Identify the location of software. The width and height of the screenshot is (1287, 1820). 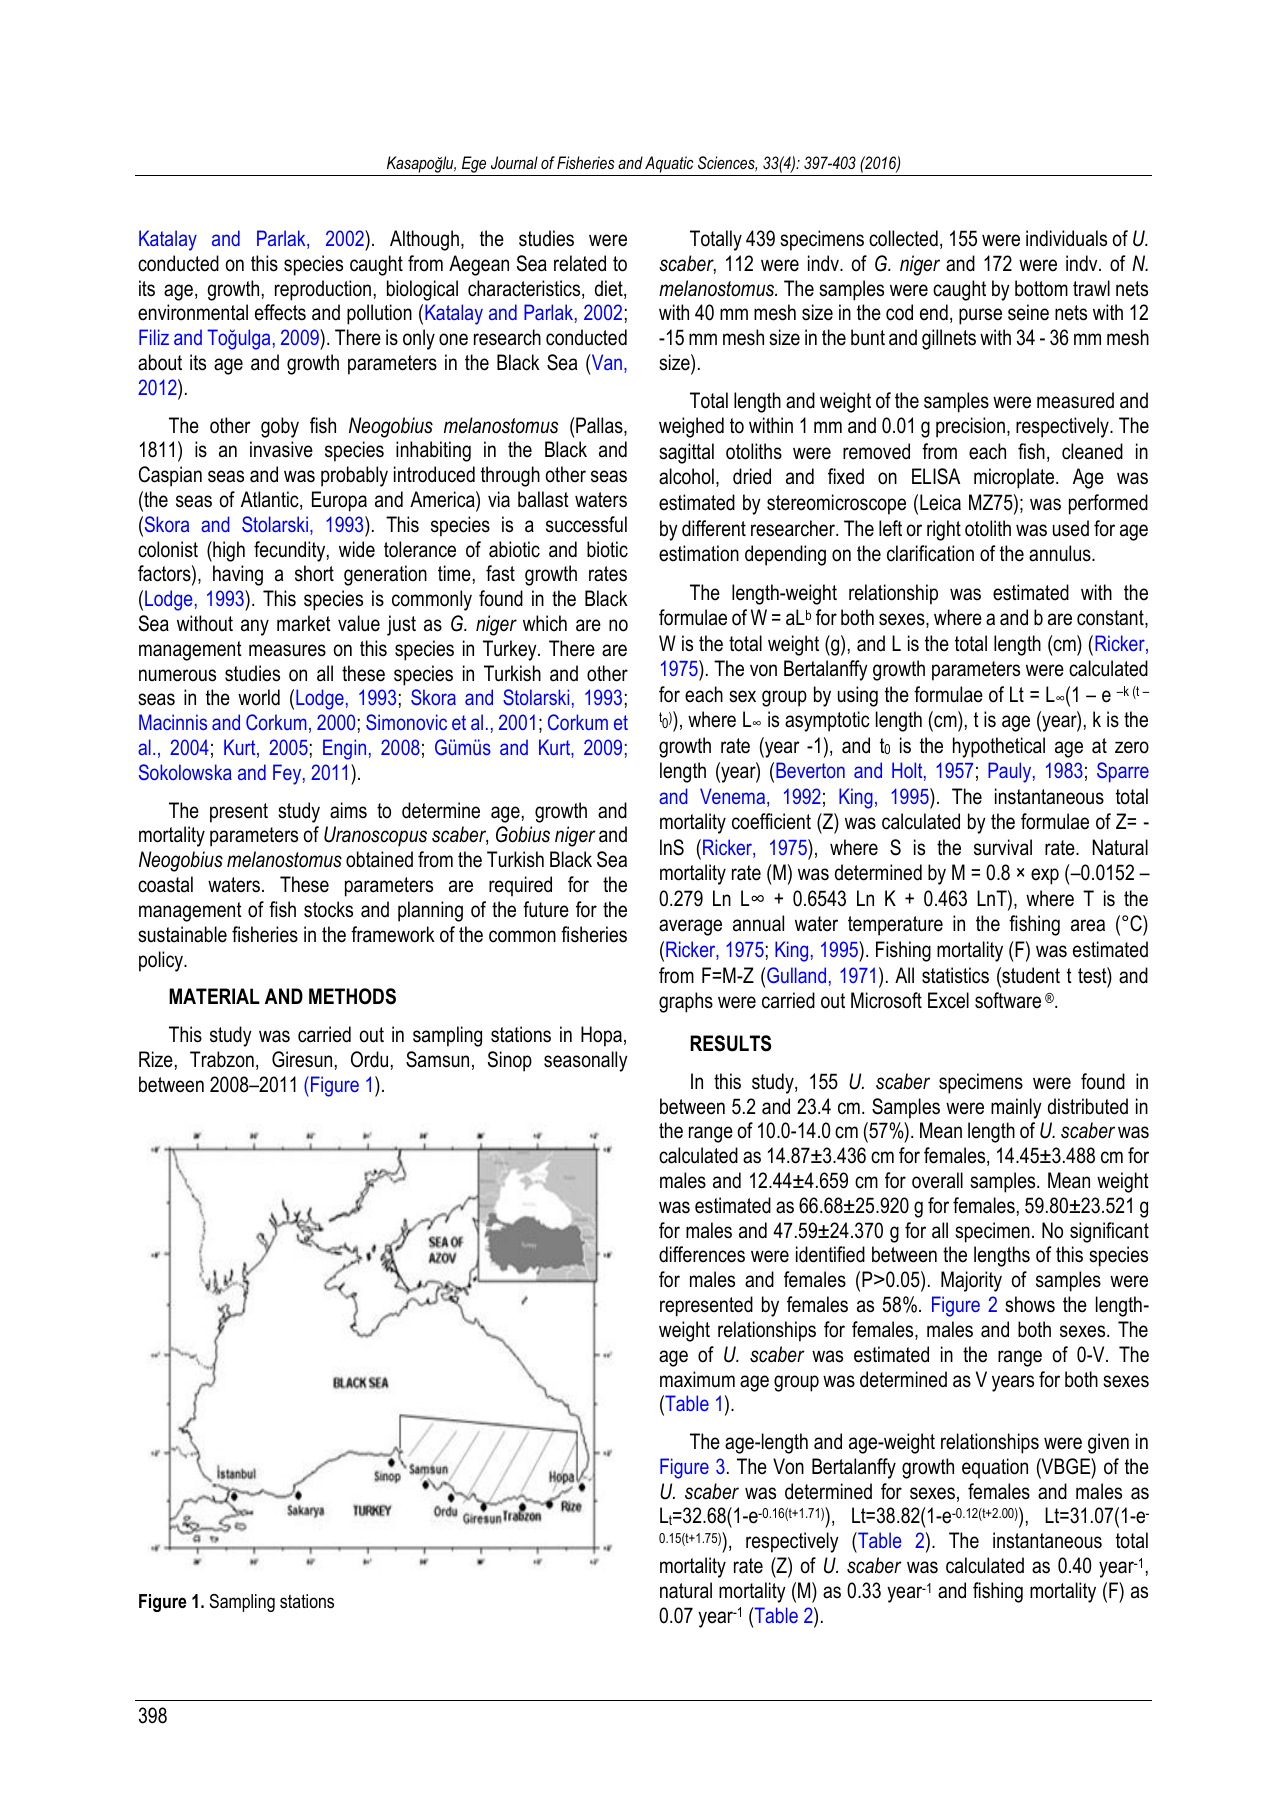
(1008, 1000).
